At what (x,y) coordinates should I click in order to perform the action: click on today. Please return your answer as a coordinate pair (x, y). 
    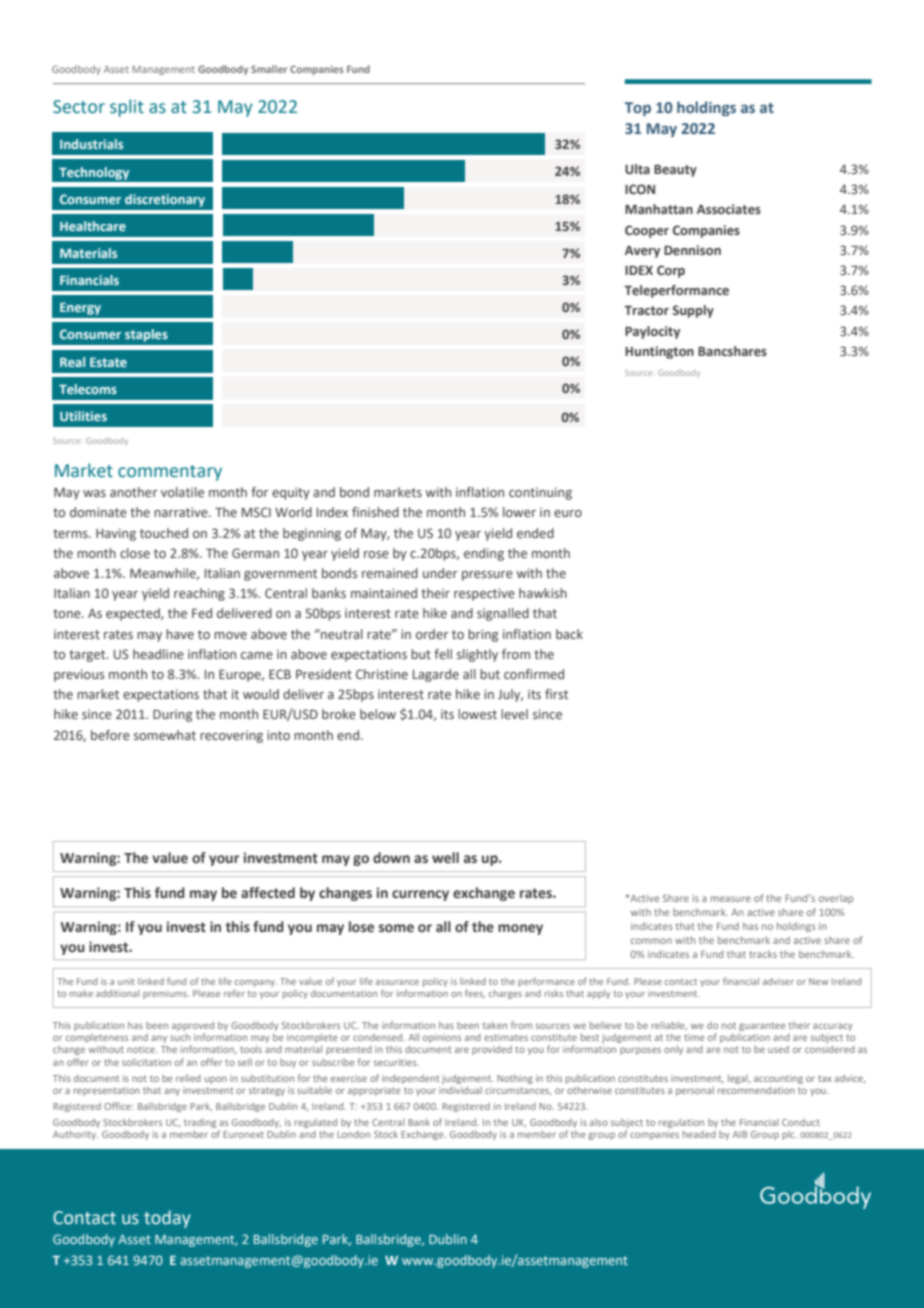
    Looking at the image, I should click on (167, 1219).
